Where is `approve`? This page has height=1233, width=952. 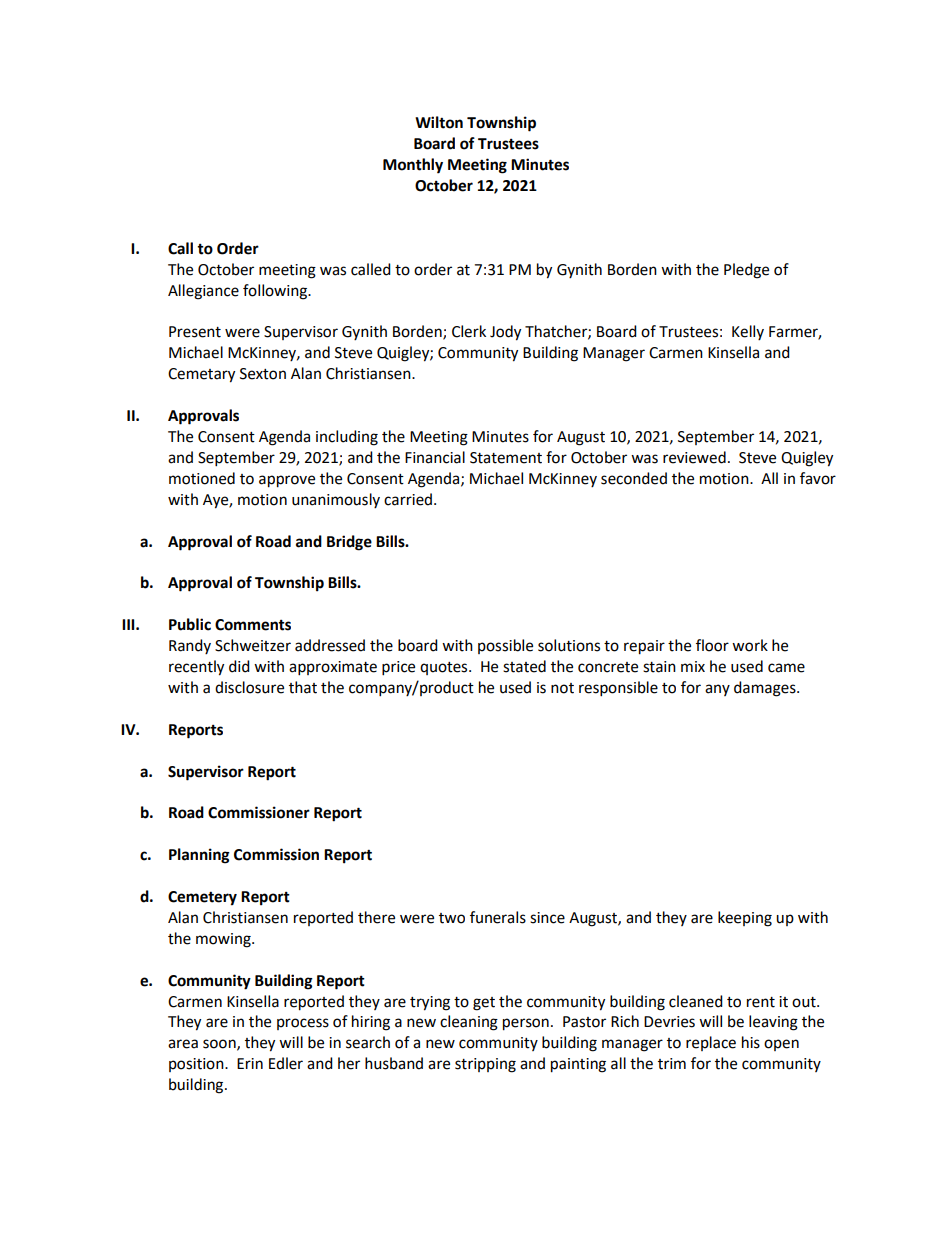
approve is located at coordinates (287, 481).
